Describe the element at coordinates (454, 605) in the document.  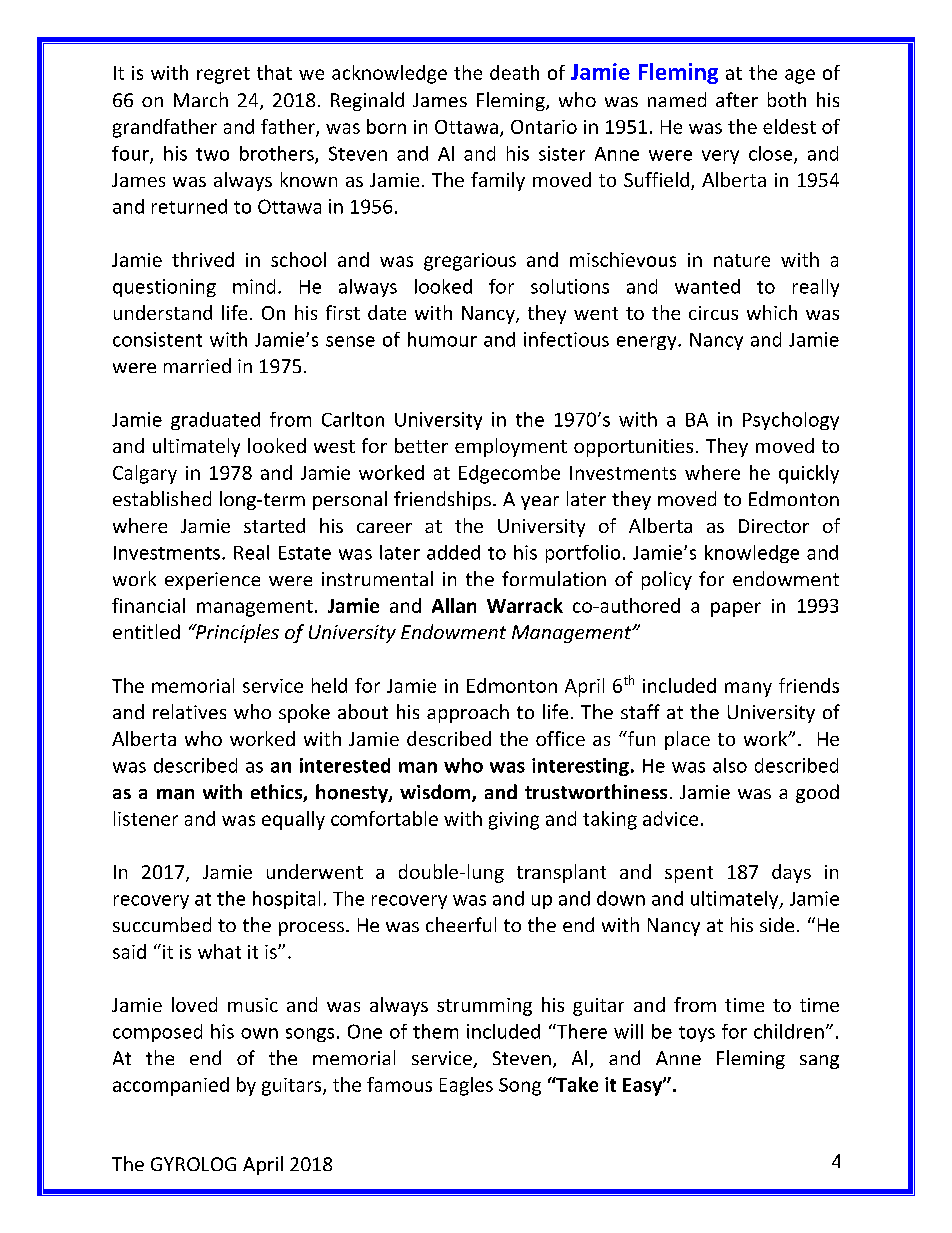
I see `Allan` at that location.
